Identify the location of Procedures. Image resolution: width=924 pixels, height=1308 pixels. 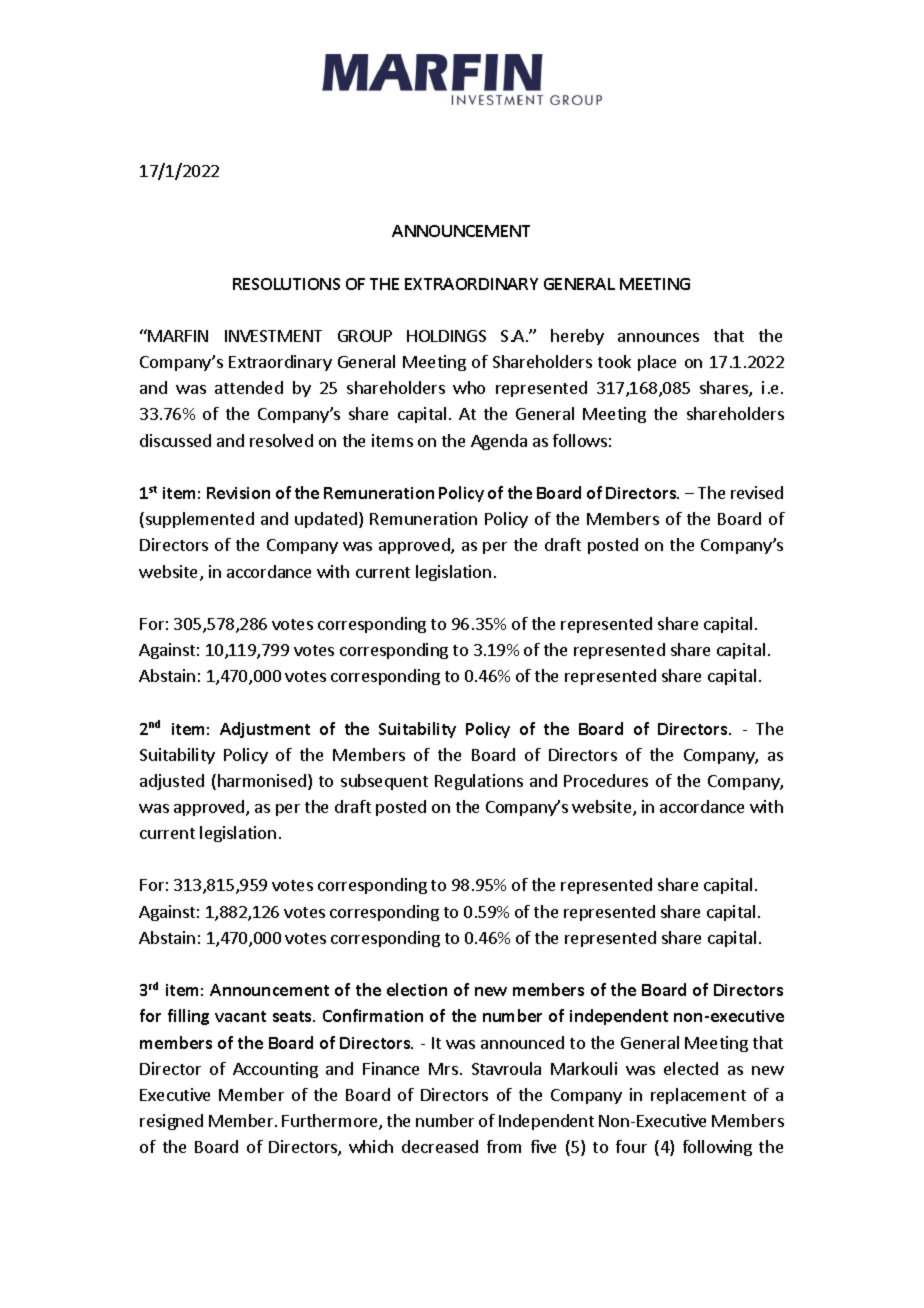
(606, 780).
